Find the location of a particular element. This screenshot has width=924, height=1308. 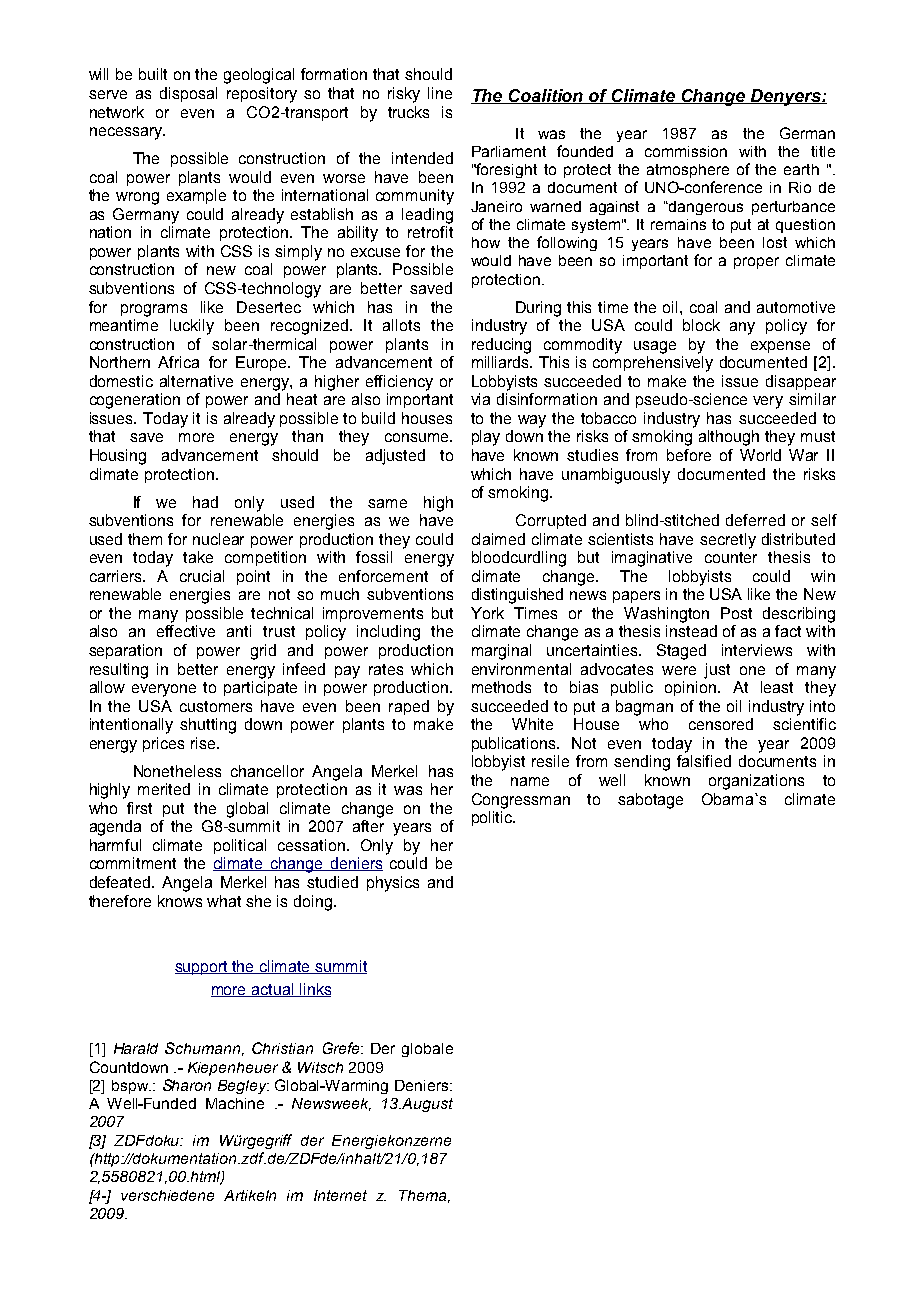

line is located at coordinates (440, 93).
